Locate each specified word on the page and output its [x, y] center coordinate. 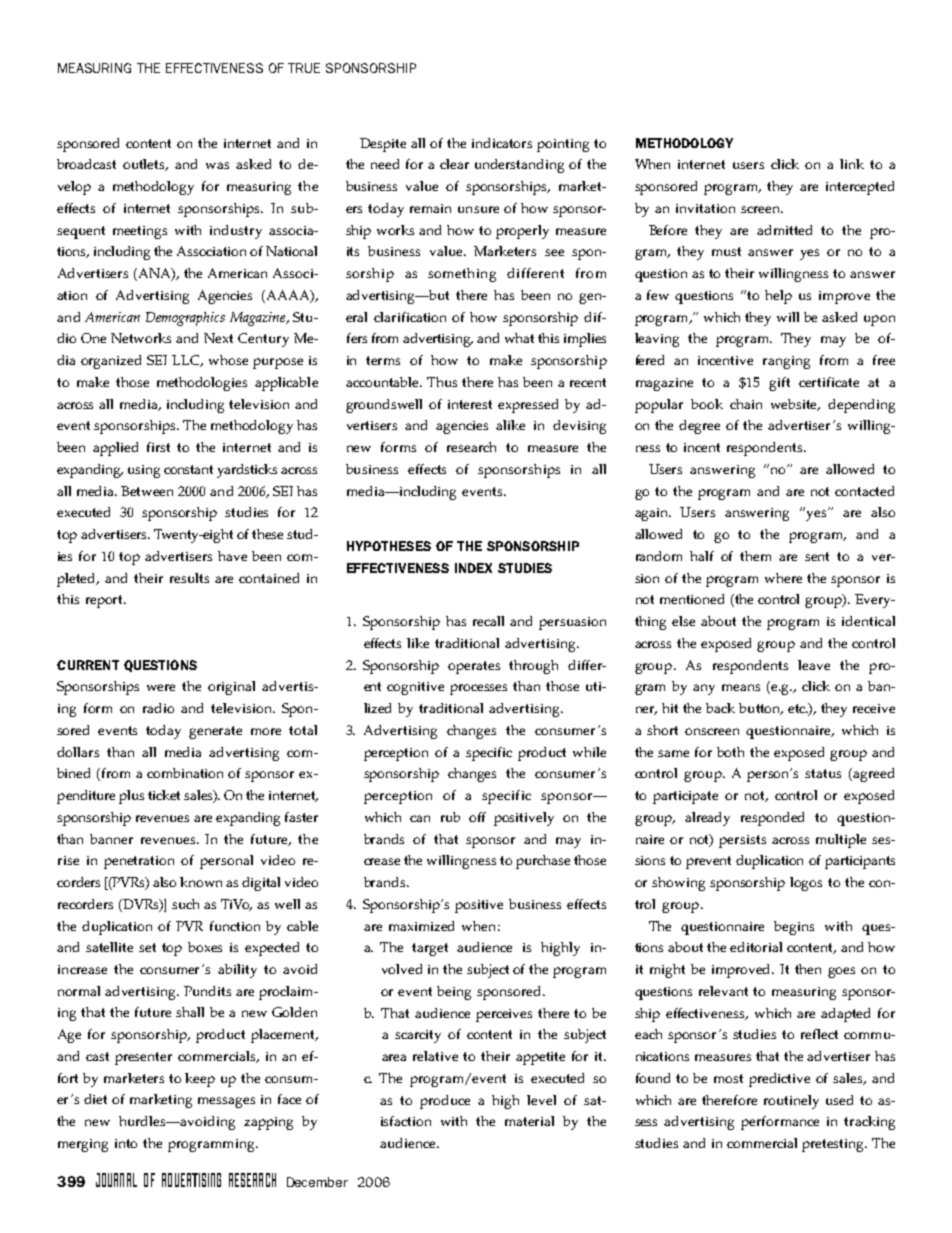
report [106, 601]
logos [806, 884]
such [185, 904]
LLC [187, 361]
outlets [145, 165]
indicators [502, 143]
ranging [786, 362]
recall [488, 621]
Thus [442, 382]
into [126, 1143]
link [852, 164]
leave [814, 665]
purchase [543, 862]
